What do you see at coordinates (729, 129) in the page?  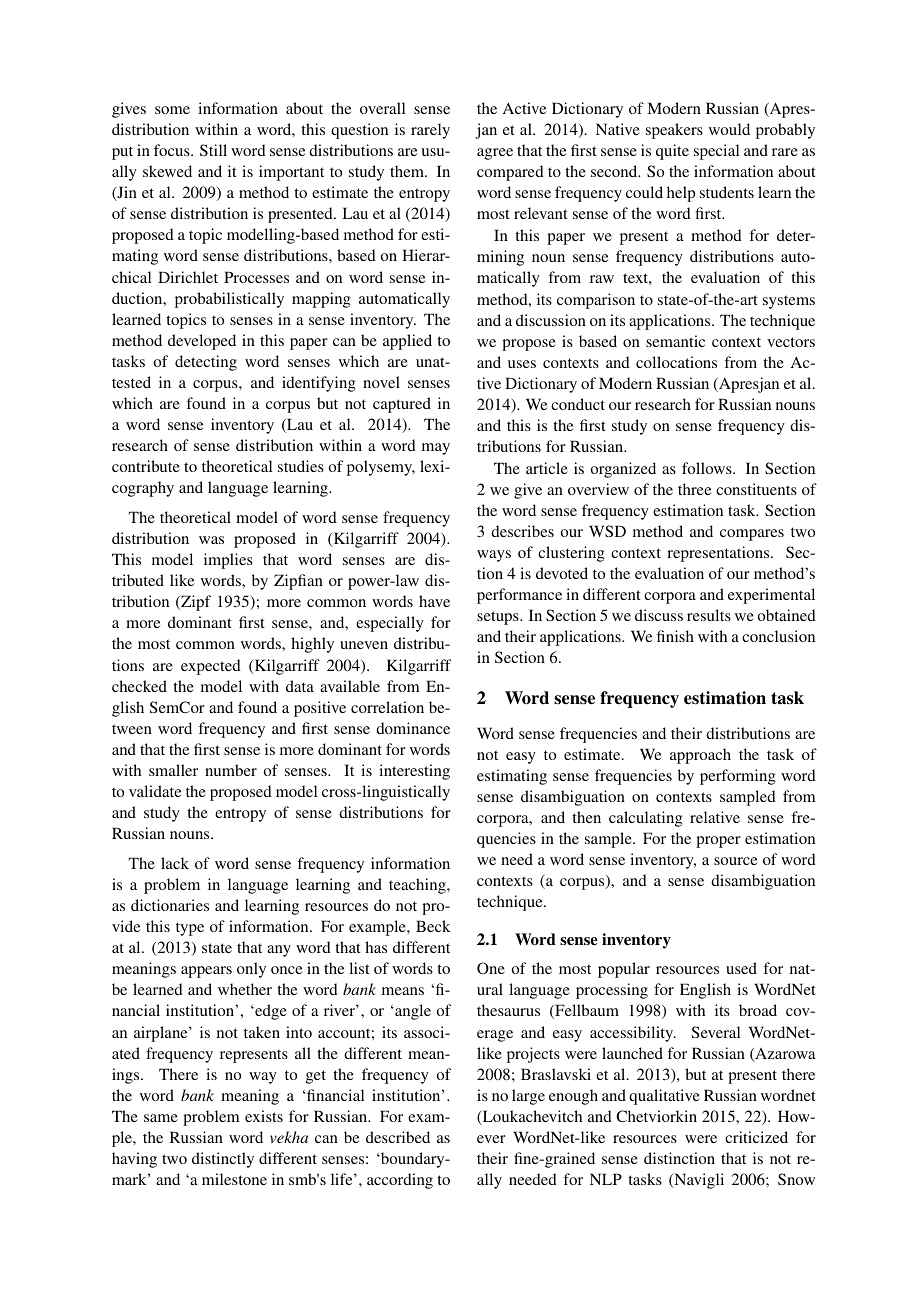 I see `would` at bounding box center [729, 129].
